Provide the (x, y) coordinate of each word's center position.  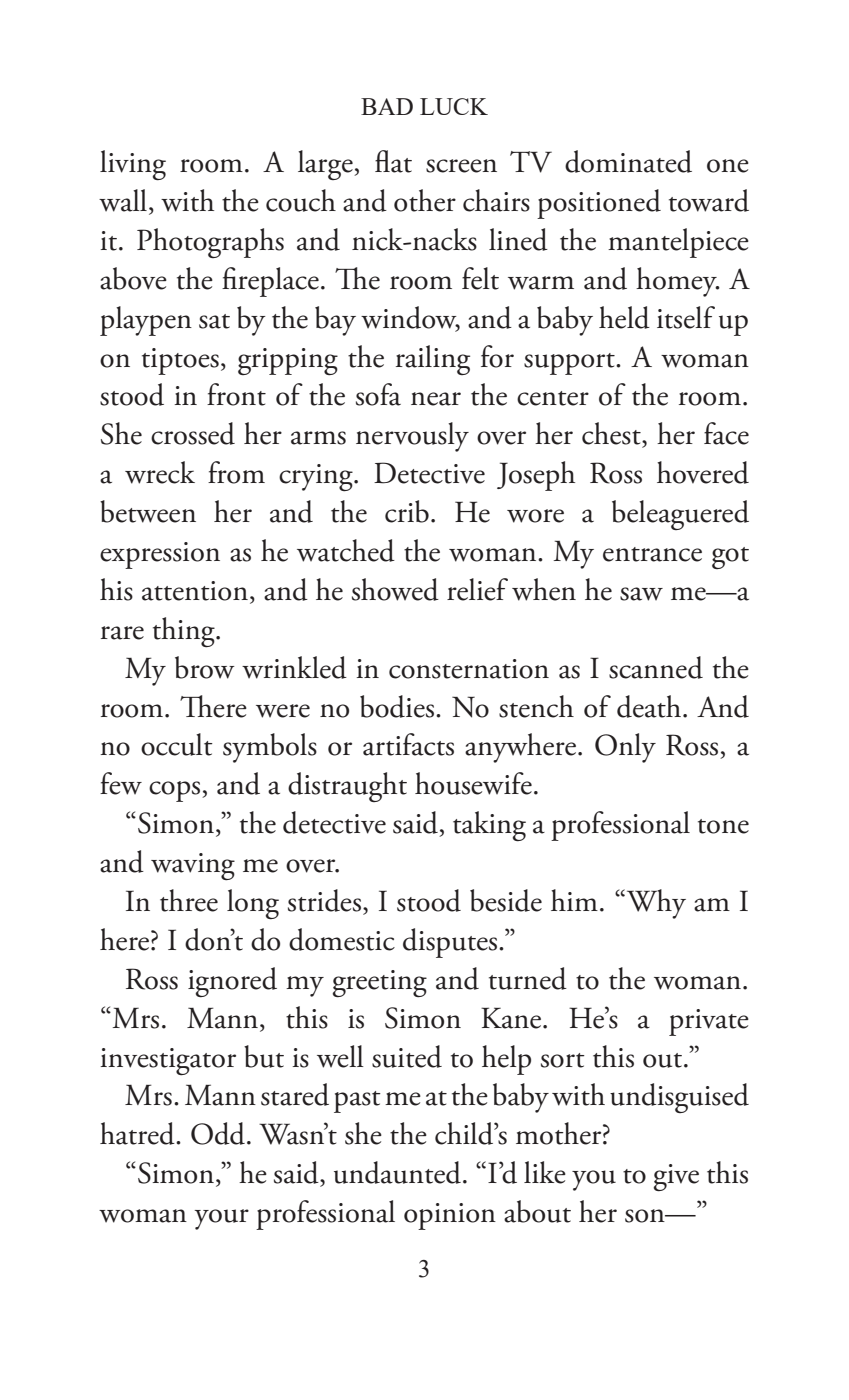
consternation (469, 669)
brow (205, 667)
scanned (656, 667)
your (222, 1219)
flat (393, 161)
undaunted (397, 1172)
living (133, 165)
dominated (628, 161)
